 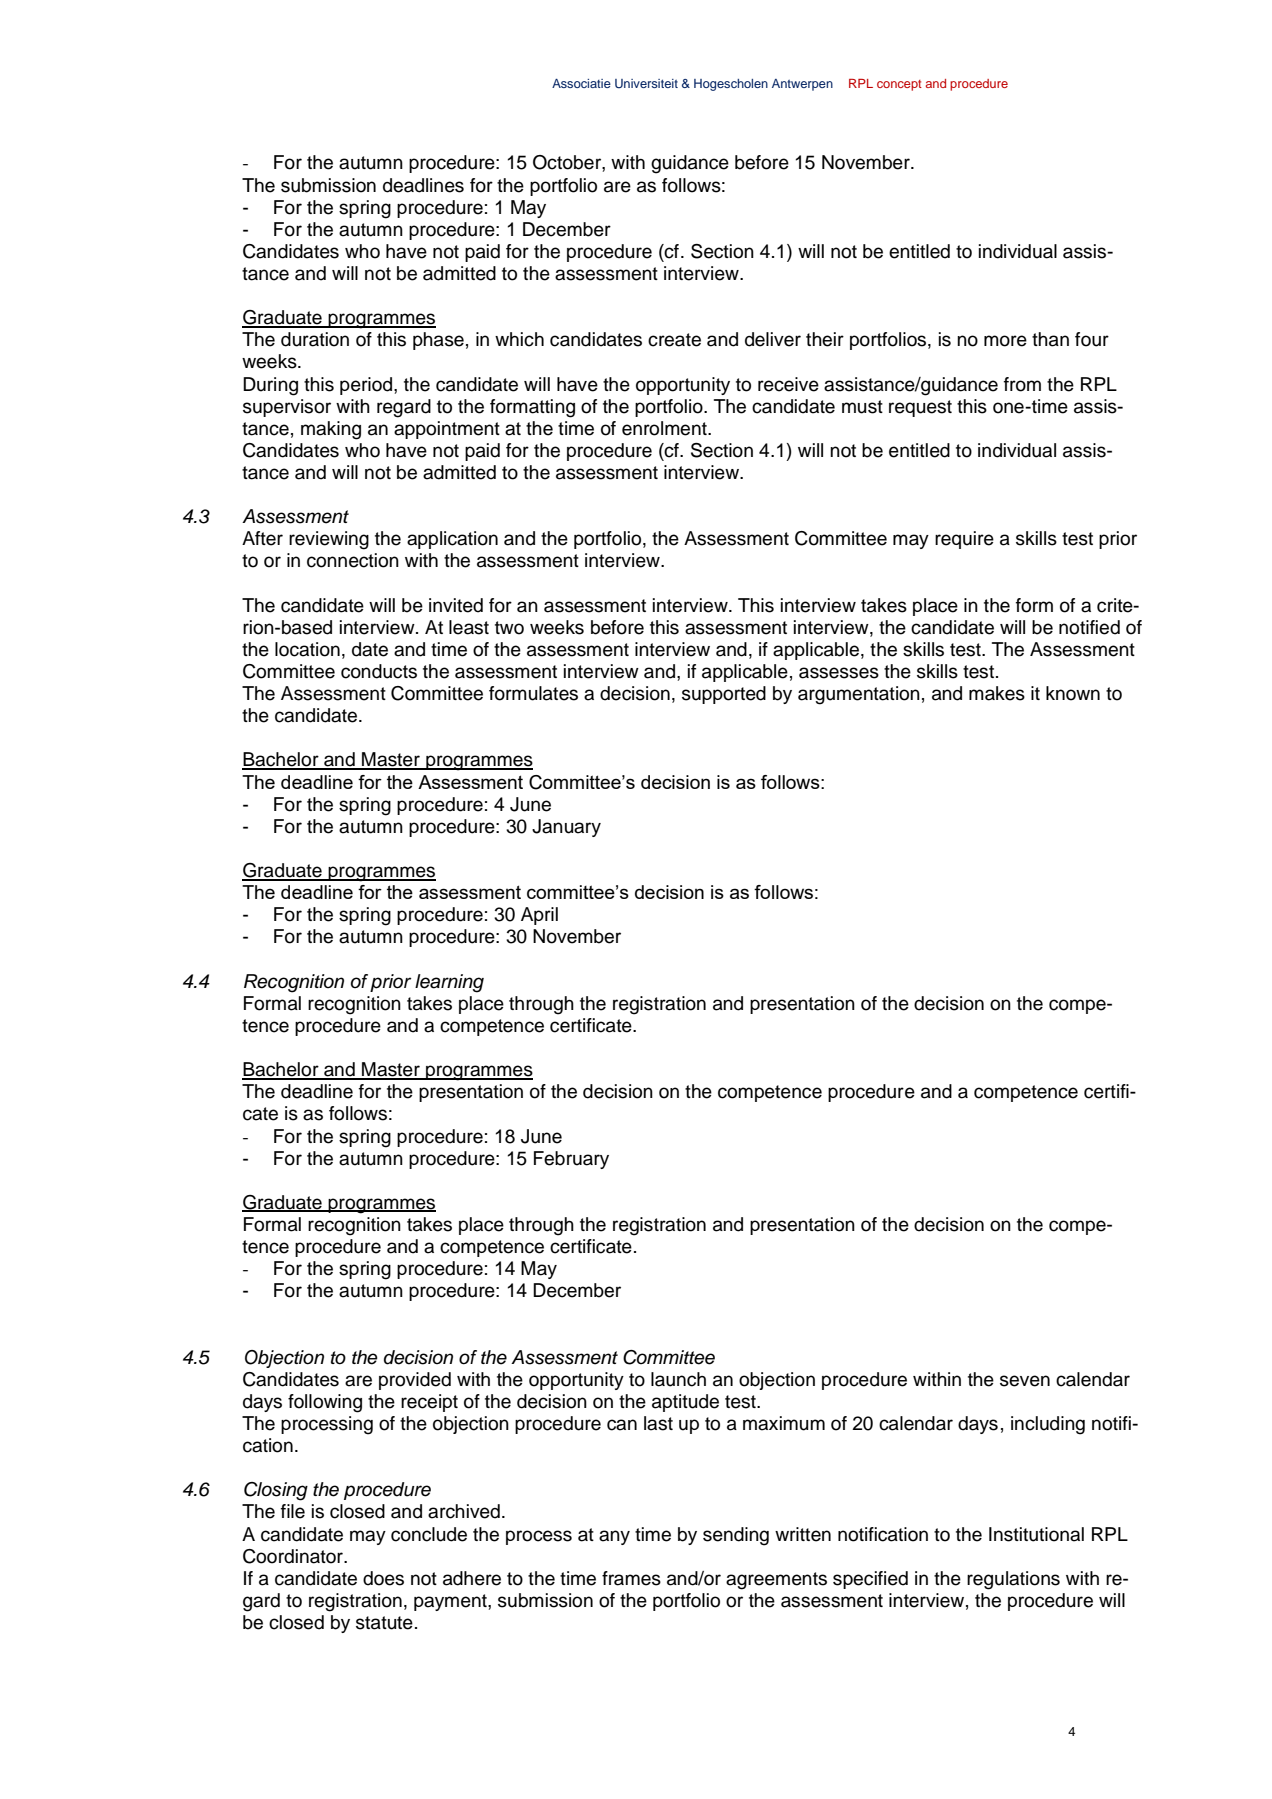 I want to click on Universiteit, so click(x=646, y=84).
